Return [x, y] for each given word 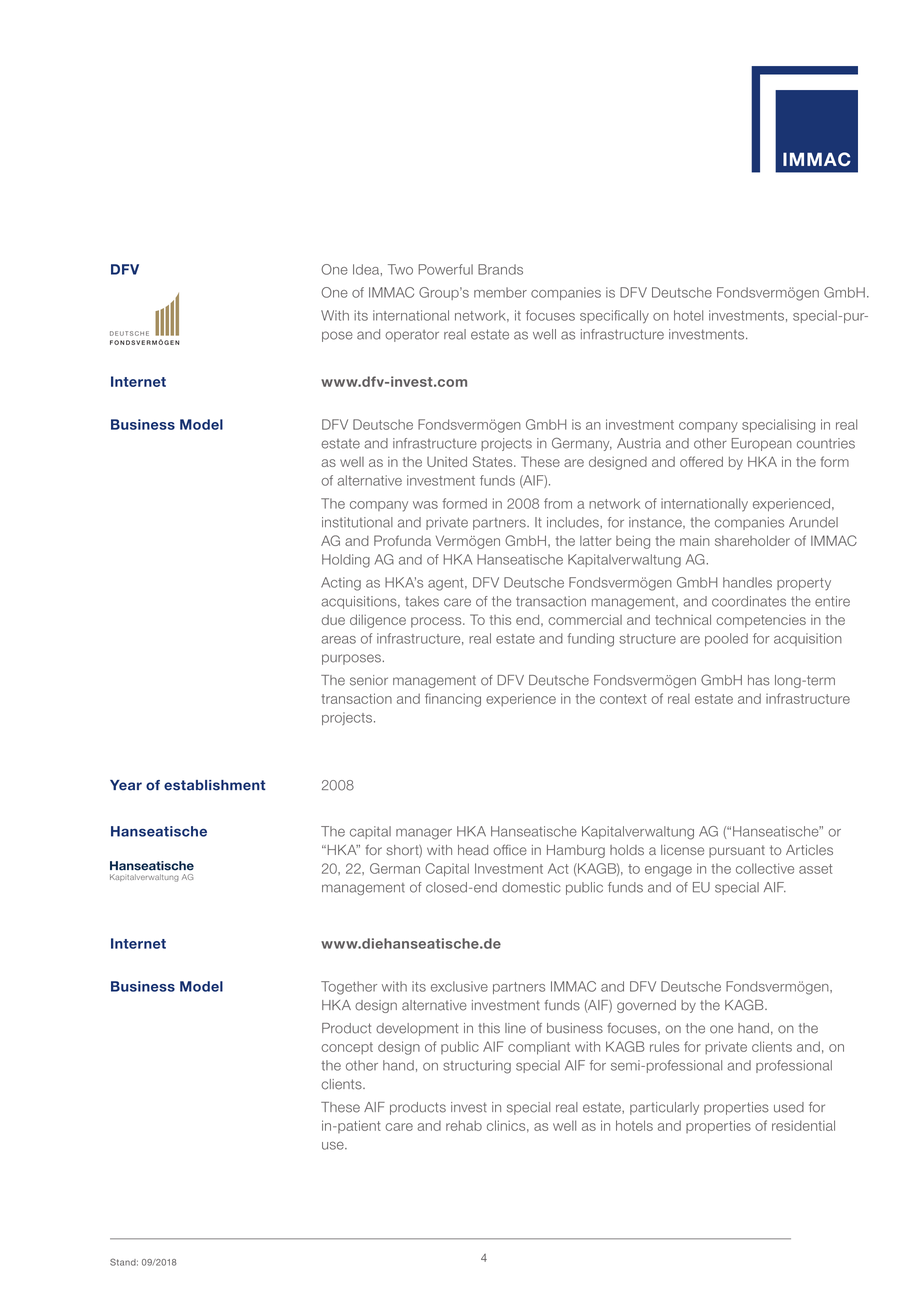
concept [347, 1048]
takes [422, 601]
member [500, 292]
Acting [341, 584]
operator [412, 336]
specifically [614, 317]
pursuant [737, 851]
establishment [215, 785]
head [473, 850]
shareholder [752, 540]
